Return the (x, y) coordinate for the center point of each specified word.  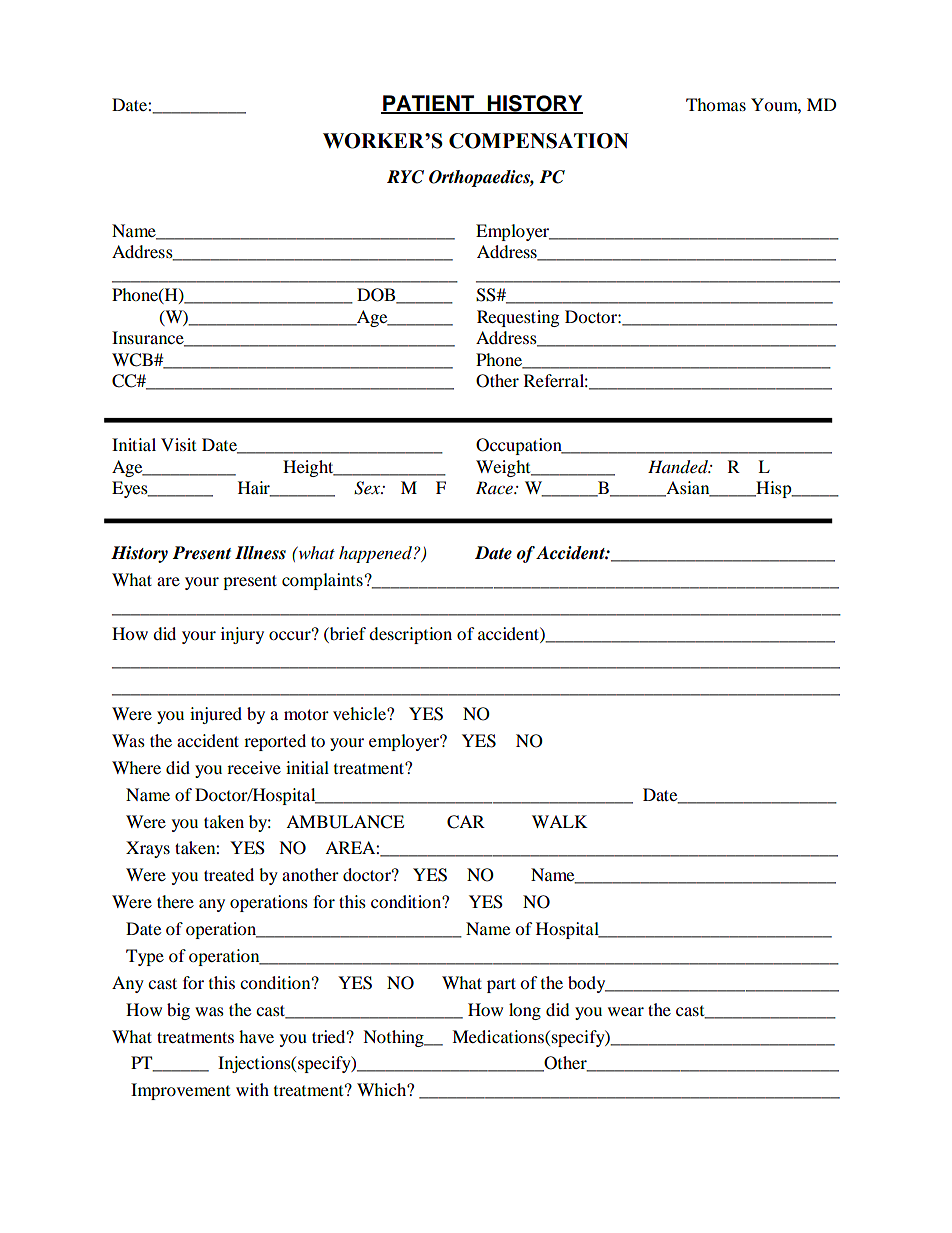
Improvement (180, 1091)
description (410, 635)
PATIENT (429, 104)
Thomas (716, 104)
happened (376, 554)
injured (216, 715)
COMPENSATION (539, 141)
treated (229, 874)
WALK (560, 821)
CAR (466, 822)
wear (626, 1011)
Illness (260, 553)
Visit (178, 444)
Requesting (518, 318)
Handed (679, 467)
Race (495, 487)
